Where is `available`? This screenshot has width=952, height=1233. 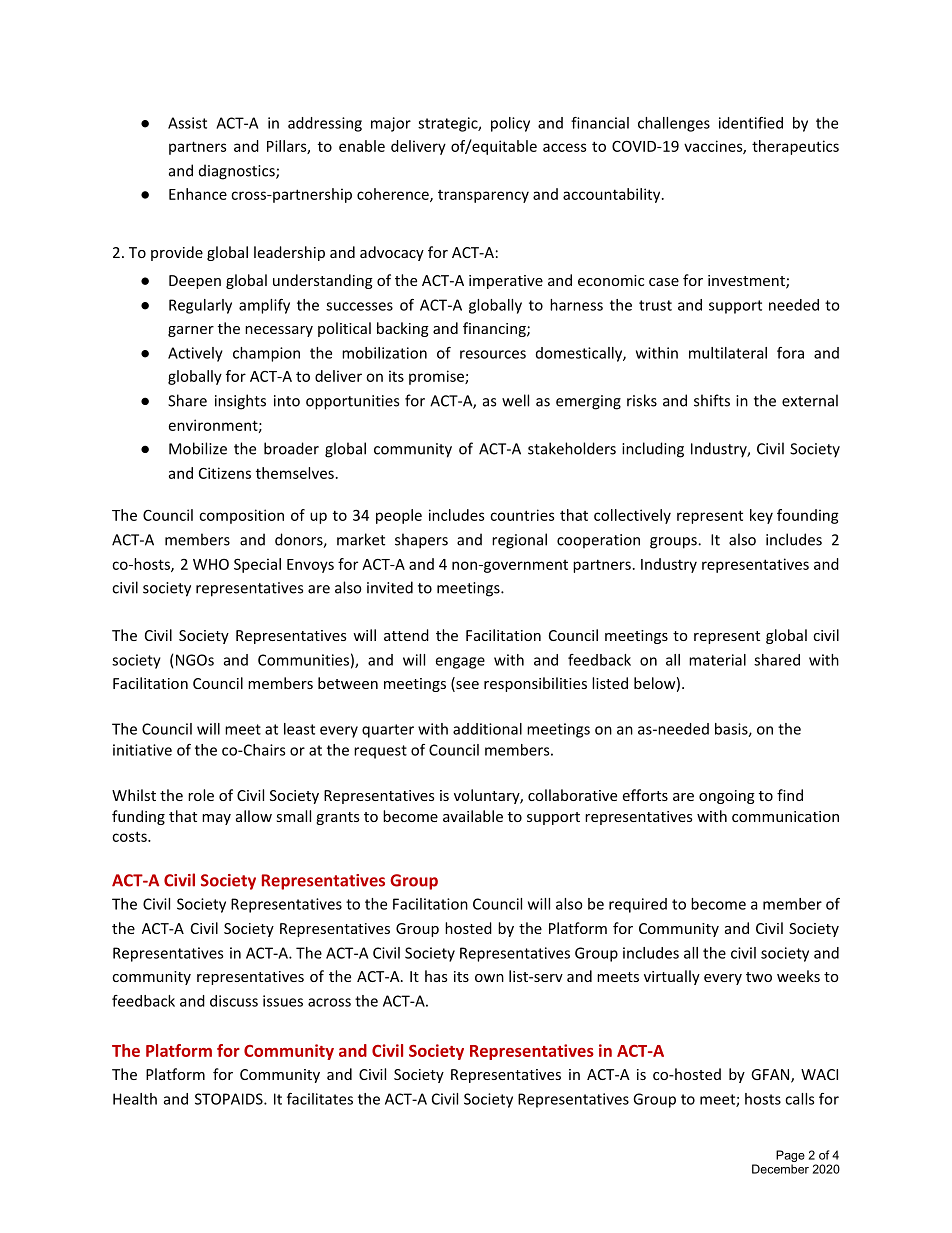
available is located at coordinates (473, 816).
